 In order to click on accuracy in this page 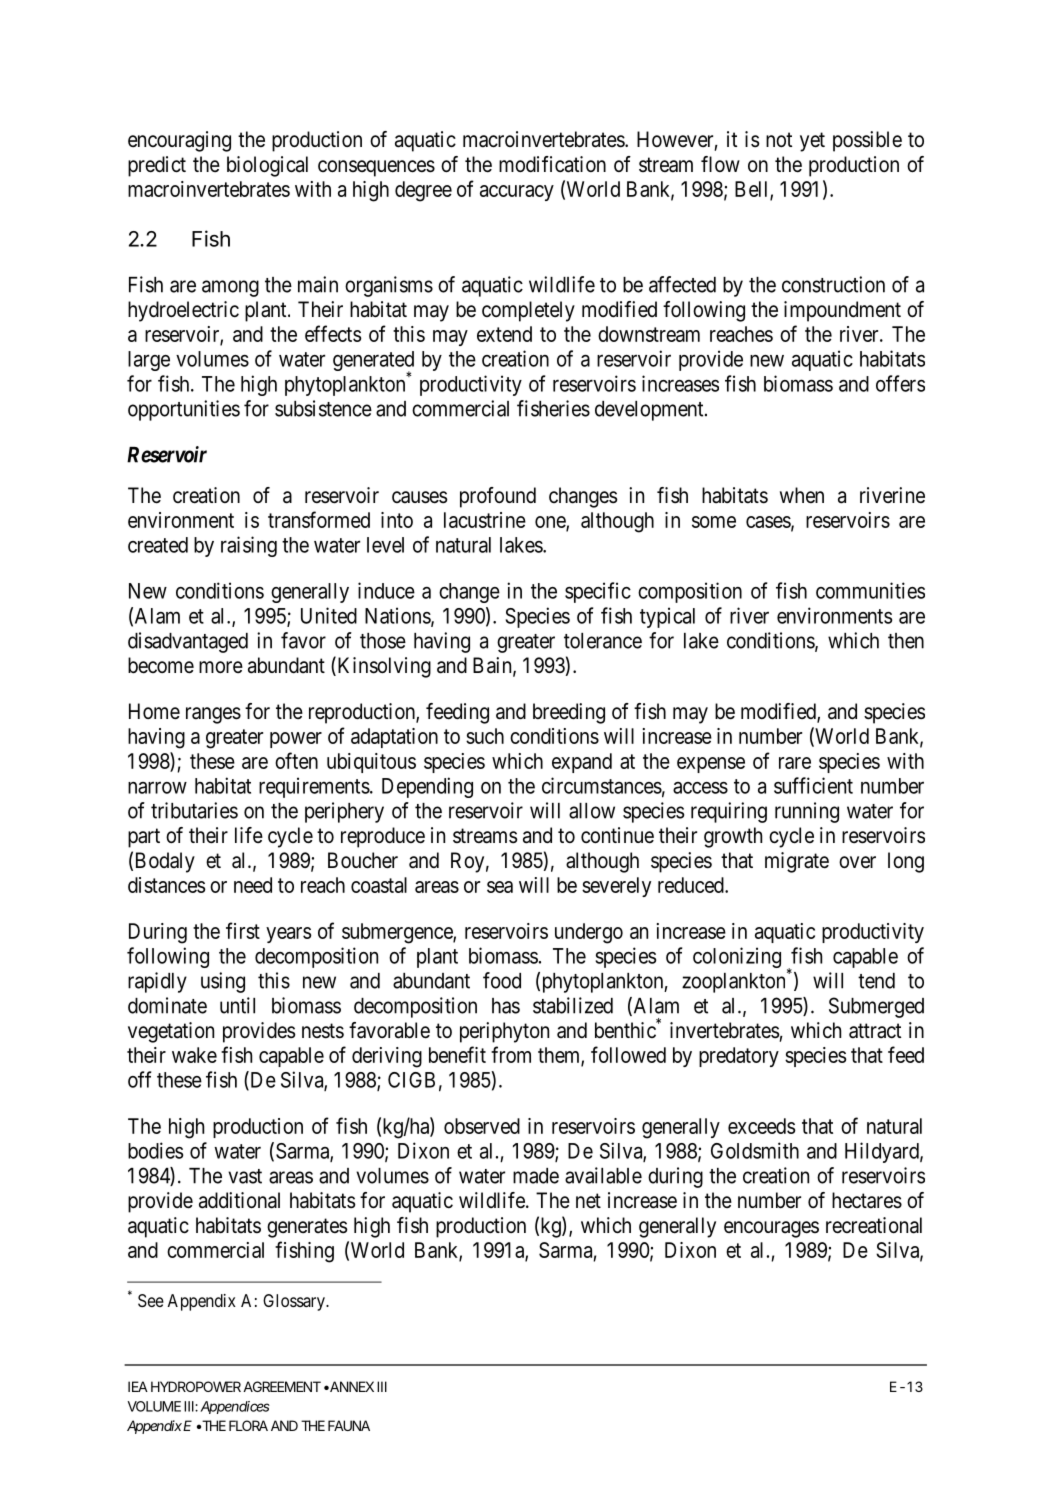, I will do `click(517, 193)`.
